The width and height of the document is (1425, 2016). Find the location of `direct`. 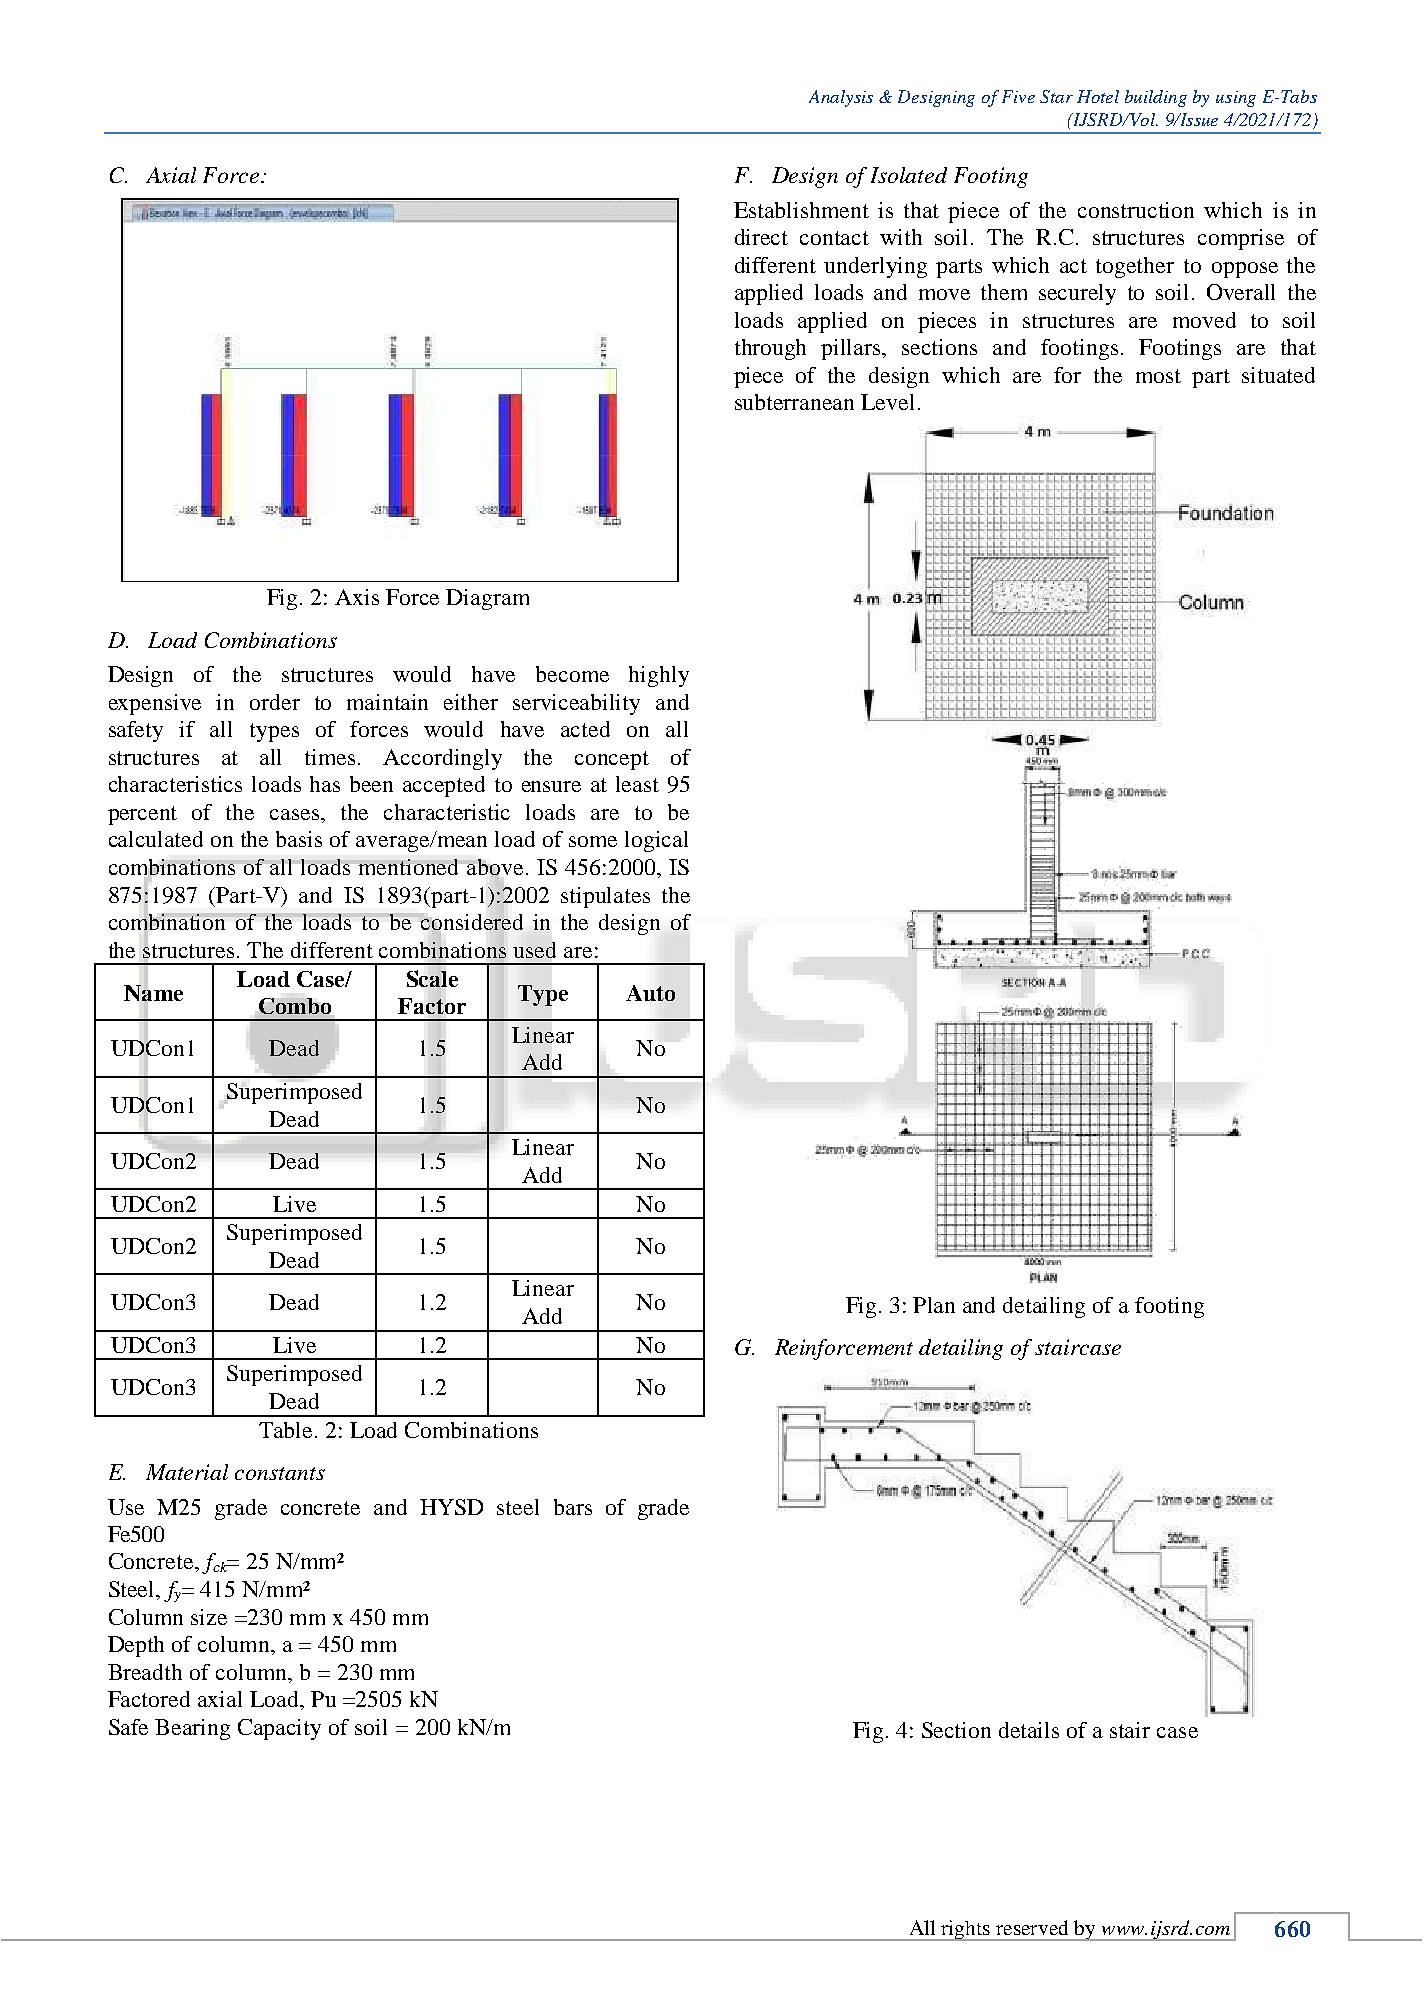

direct is located at coordinates (761, 237).
